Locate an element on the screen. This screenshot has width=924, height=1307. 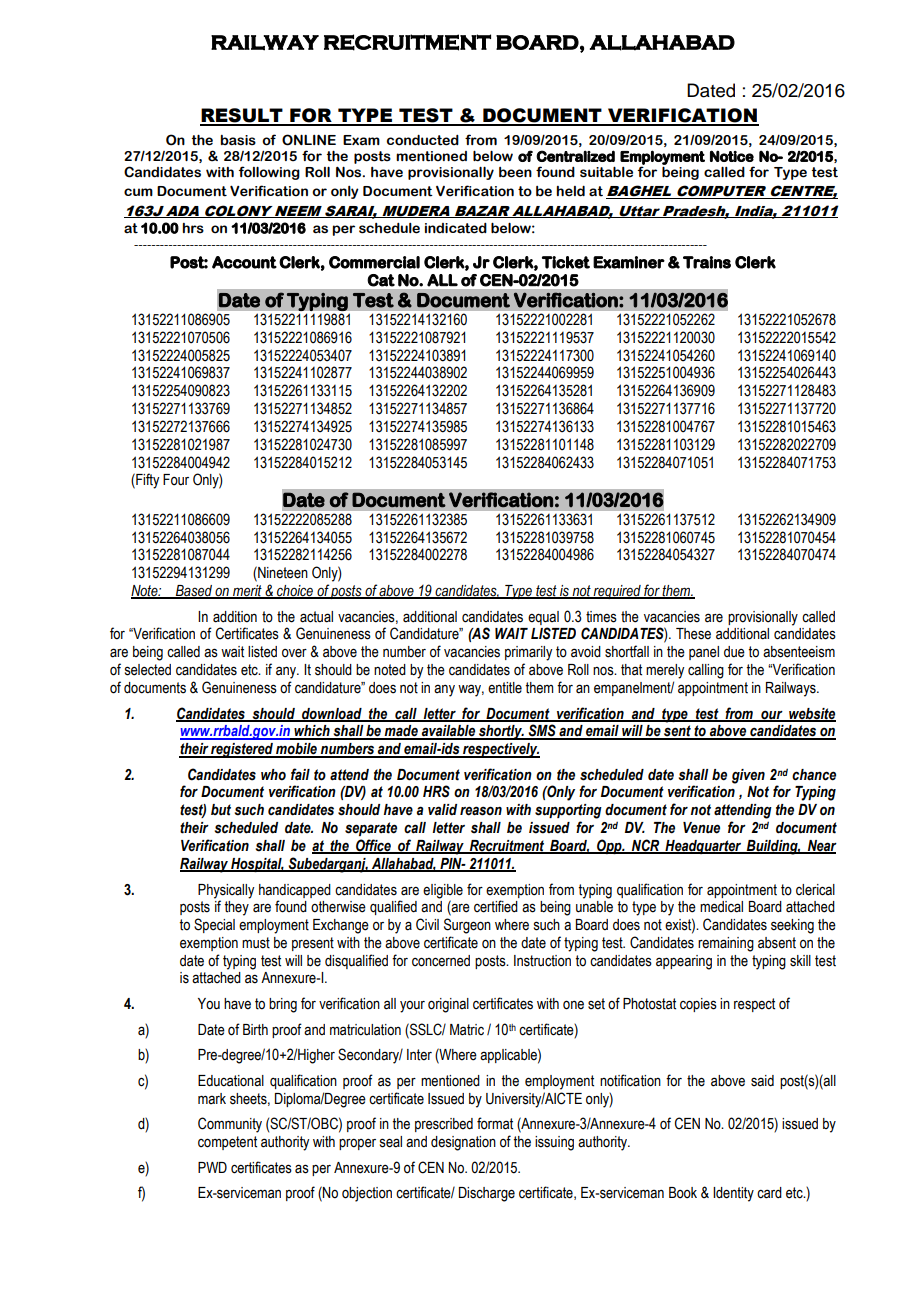
Four is located at coordinates (176, 480).
